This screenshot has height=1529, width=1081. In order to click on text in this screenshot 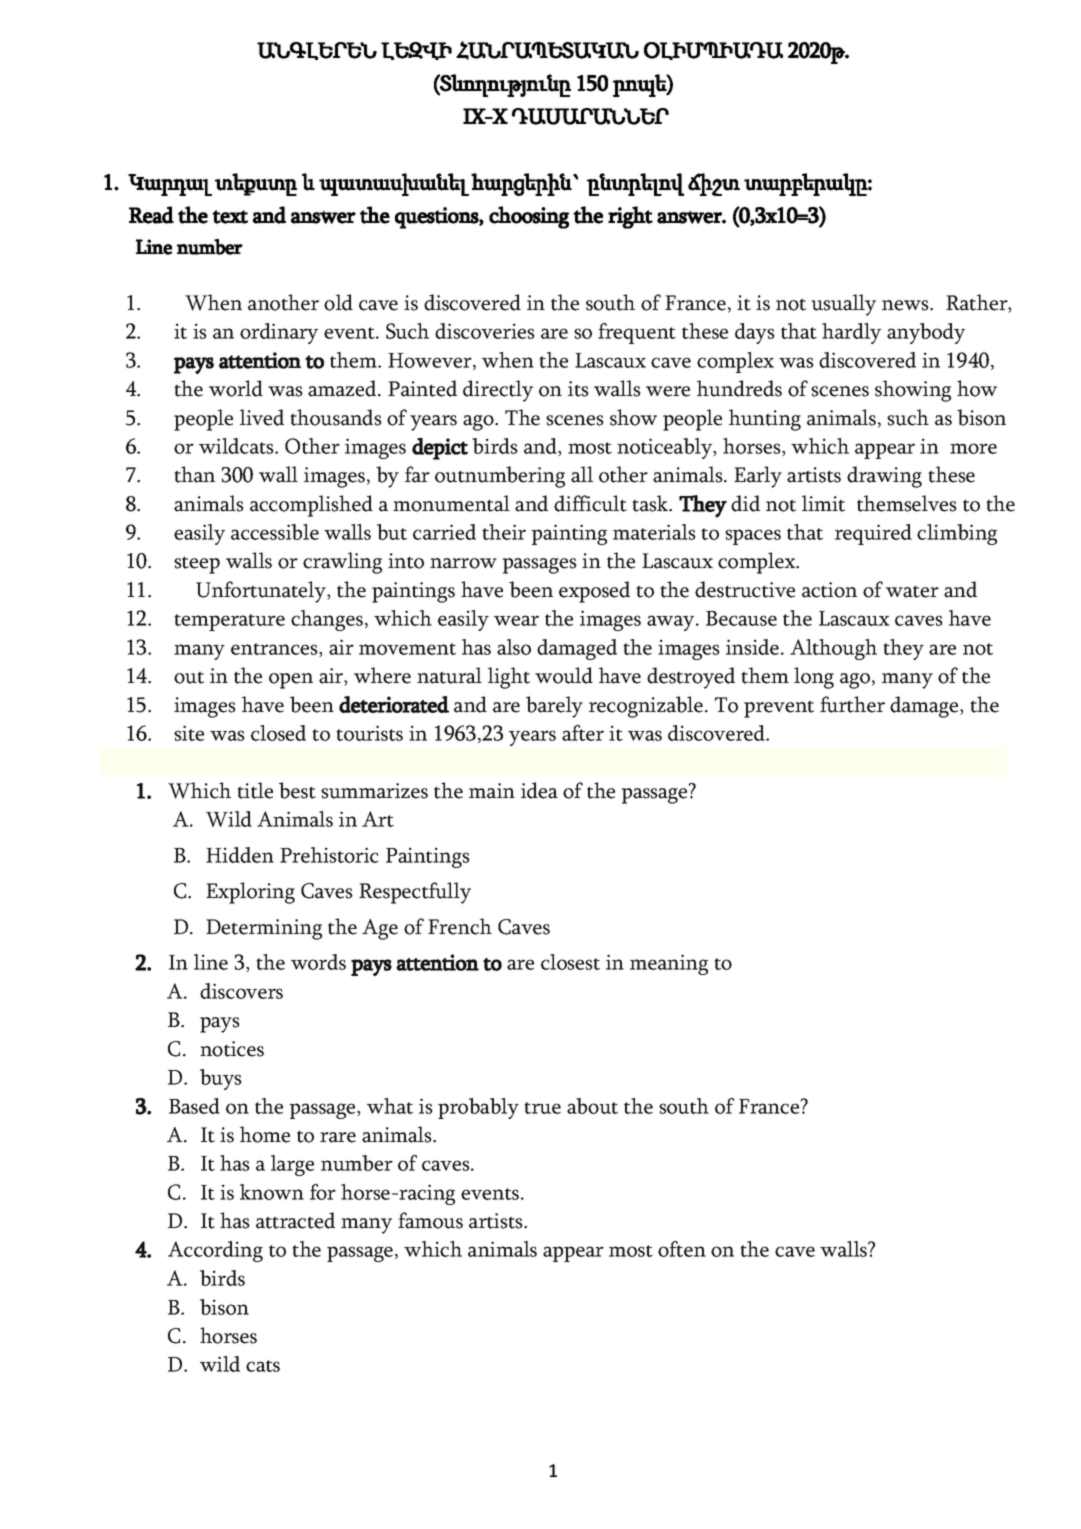, I will do `click(230, 217)`.
